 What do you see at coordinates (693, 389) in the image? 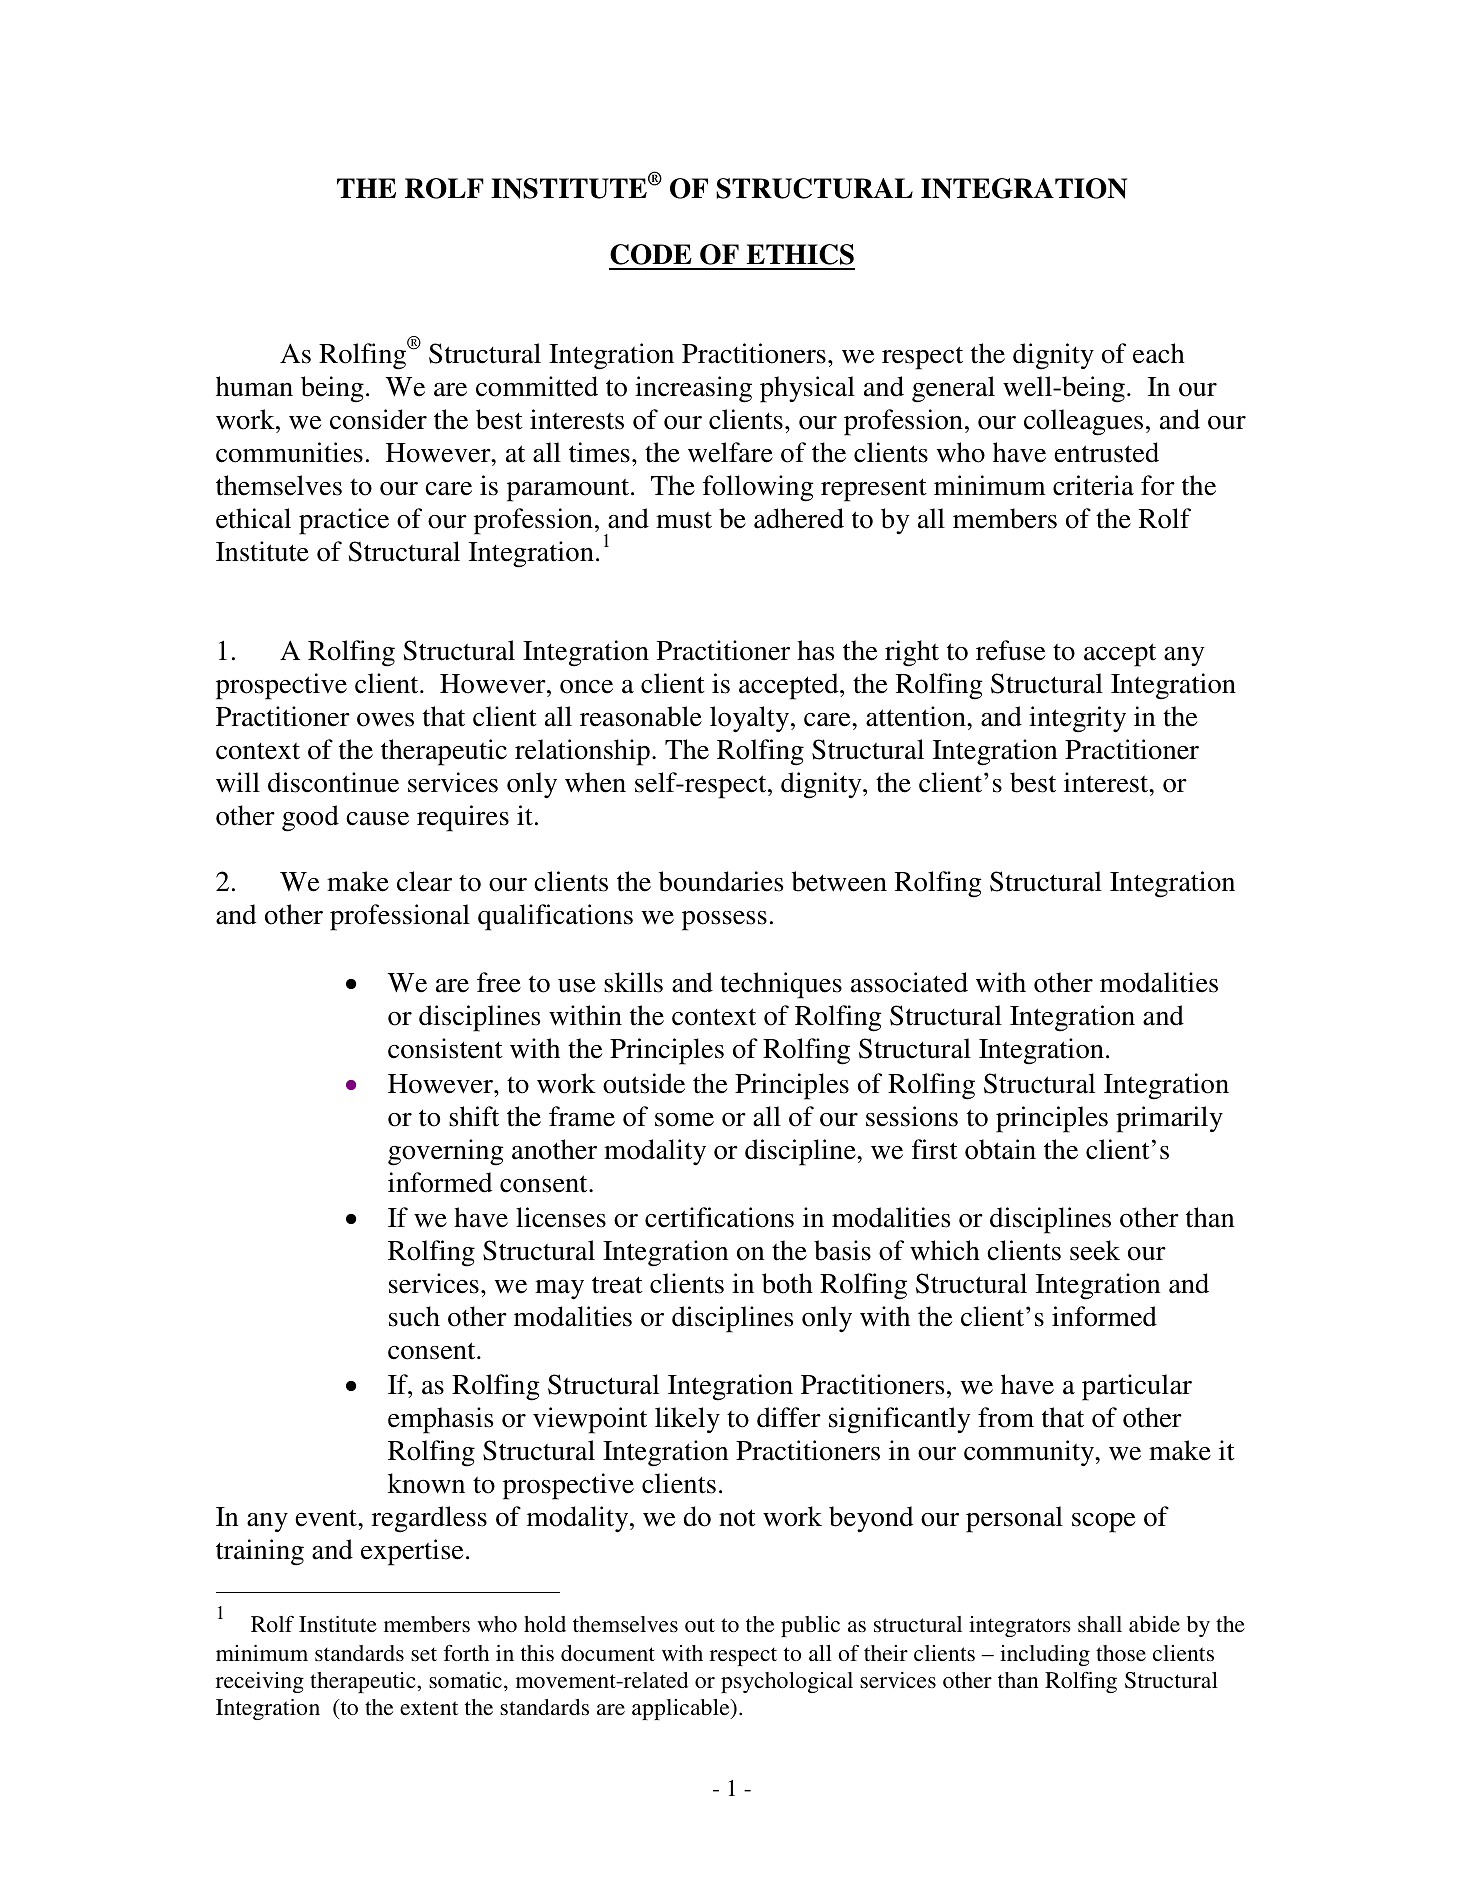
I see `increasing` at bounding box center [693, 389].
